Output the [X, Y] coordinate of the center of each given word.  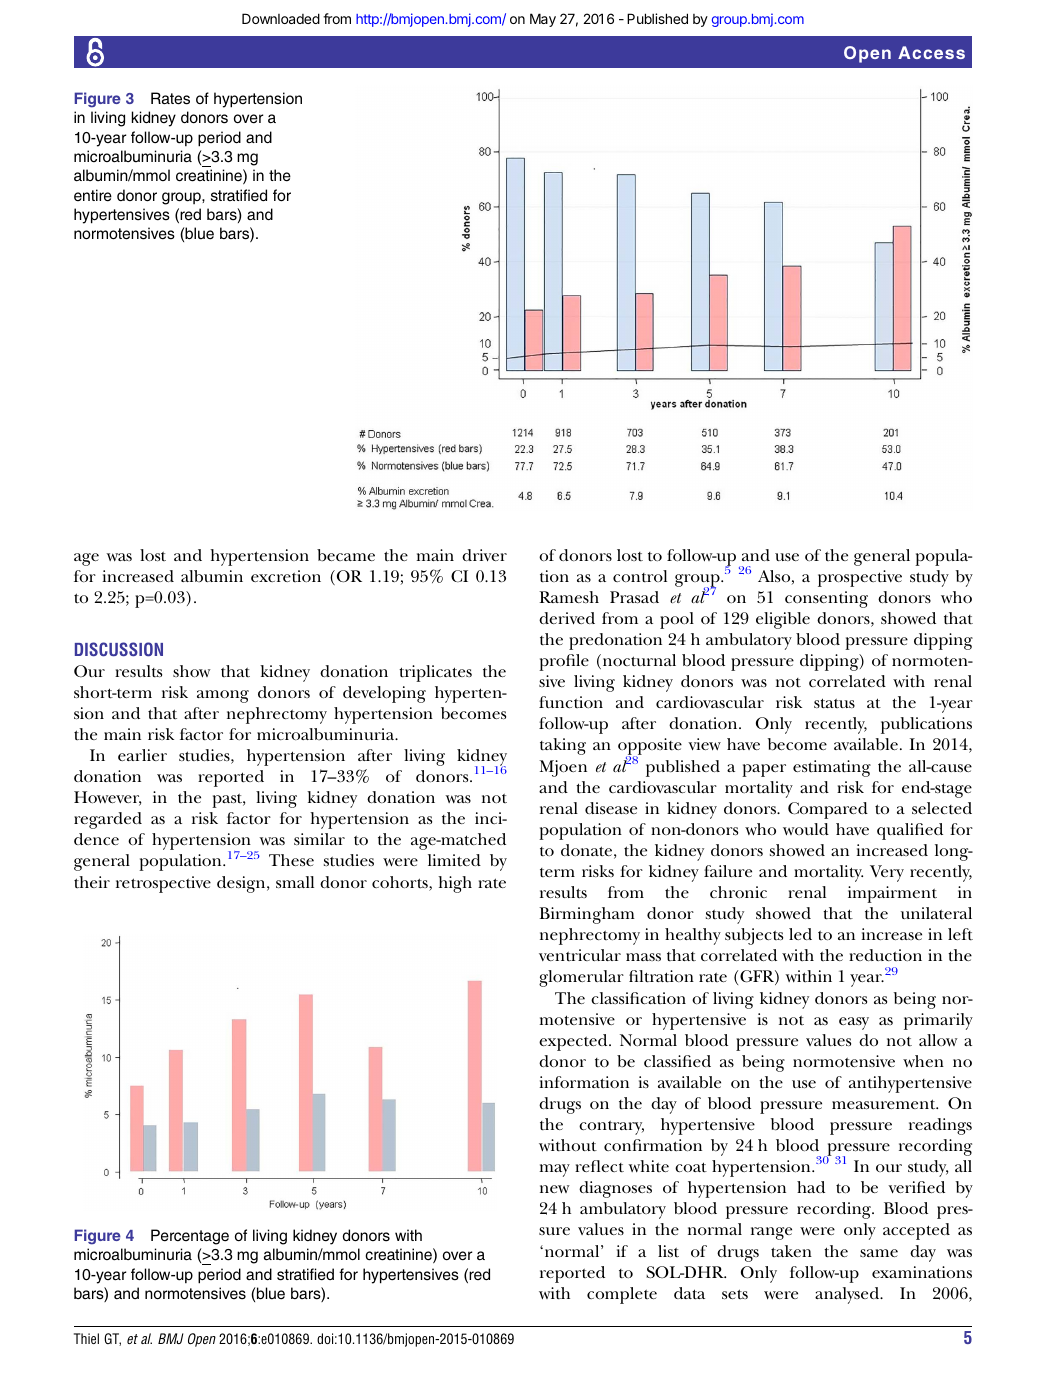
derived [567, 618]
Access [931, 52]
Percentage [190, 1237]
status [834, 703]
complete [622, 1295]
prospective [860, 578]
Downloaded [281, 18]
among [223, 696]
